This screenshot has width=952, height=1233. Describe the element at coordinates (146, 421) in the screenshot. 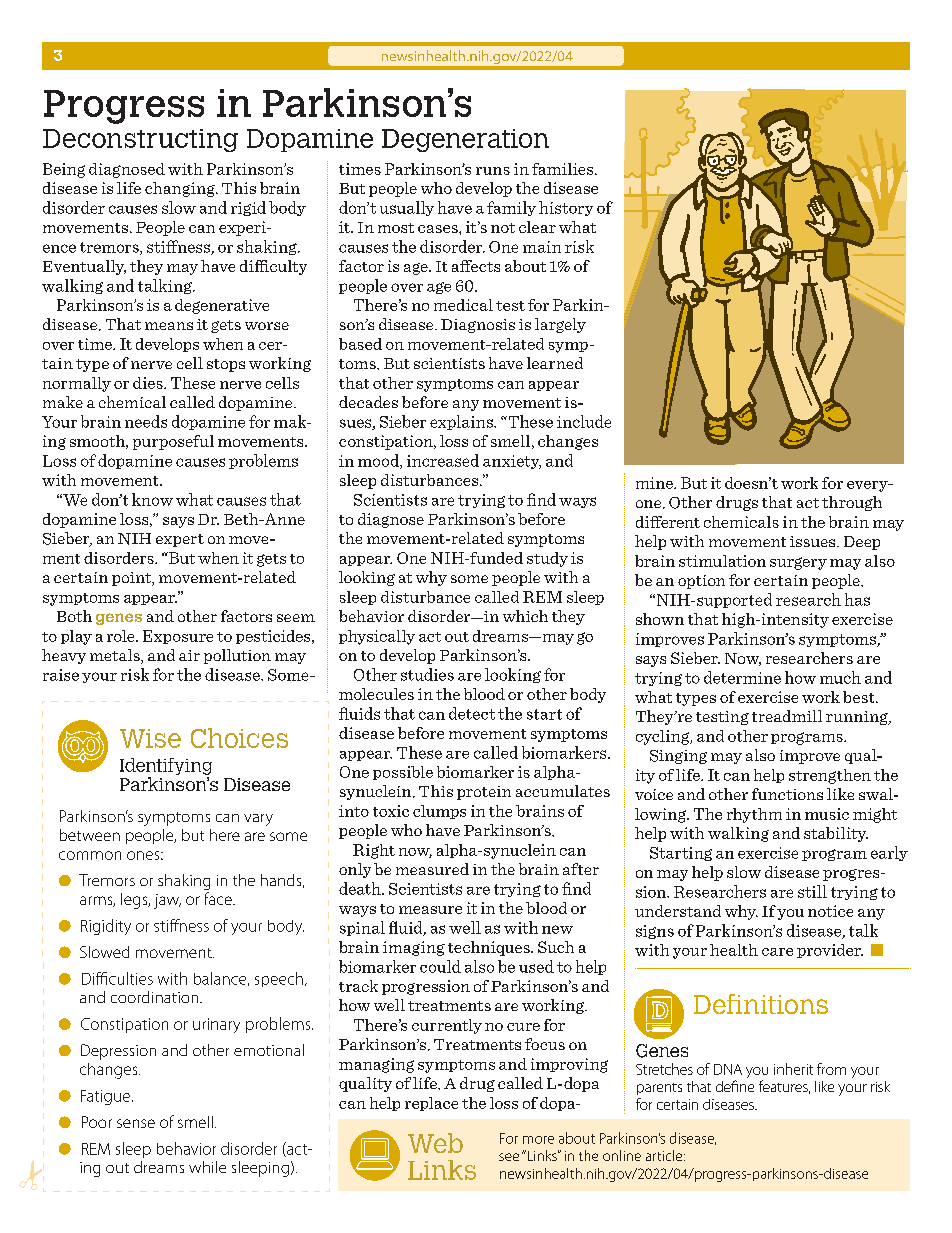

I see `needs` at that location.
